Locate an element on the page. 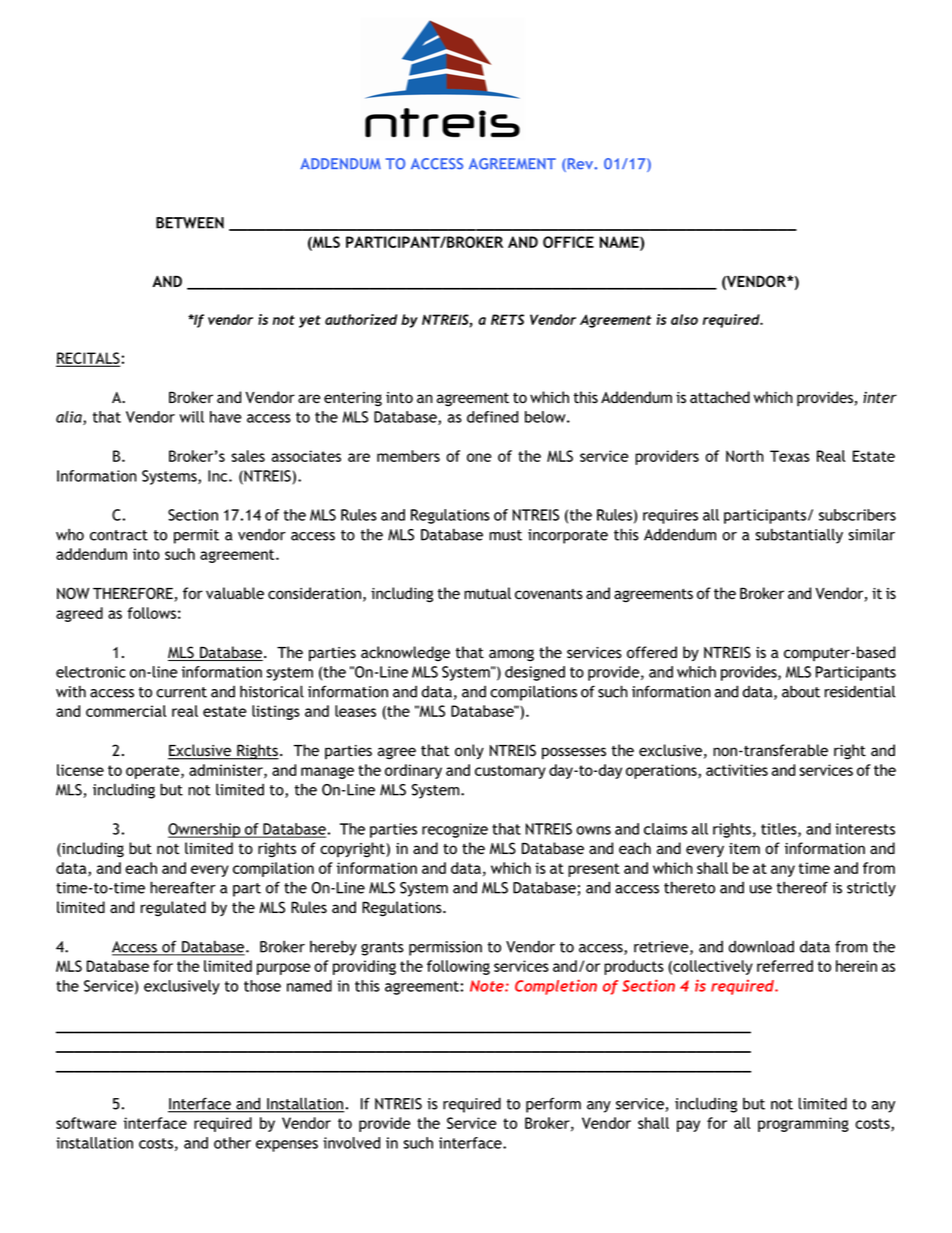 This document has height=1233, width=952. among is located at coordinates (511, 655).
